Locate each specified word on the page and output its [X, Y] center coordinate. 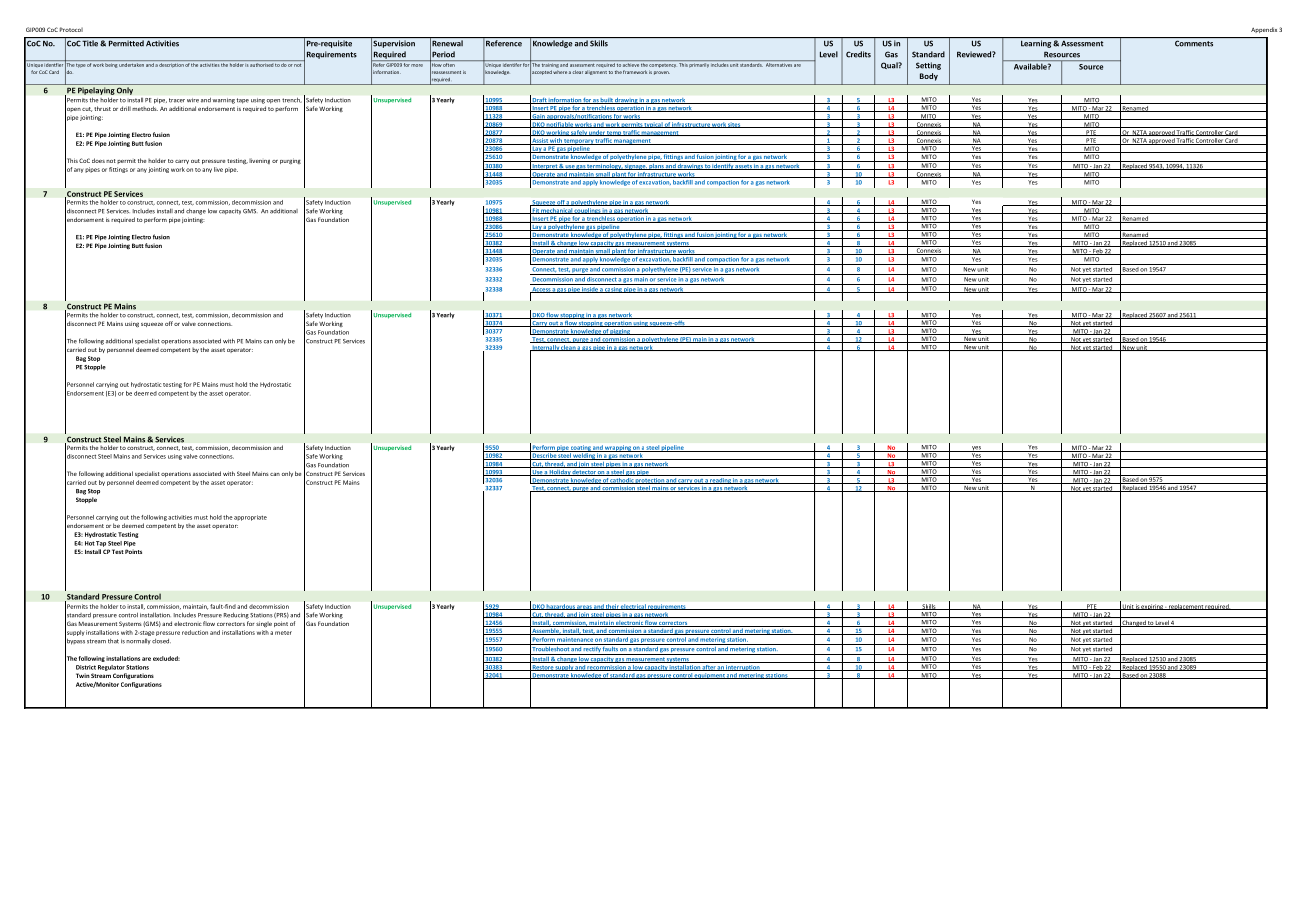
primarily [699, 64]
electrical [633, 607]
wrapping [618, 448]
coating [580, 448]
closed [161, 641]
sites [735, 125]
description [171, 64]
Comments [1194, 43]
